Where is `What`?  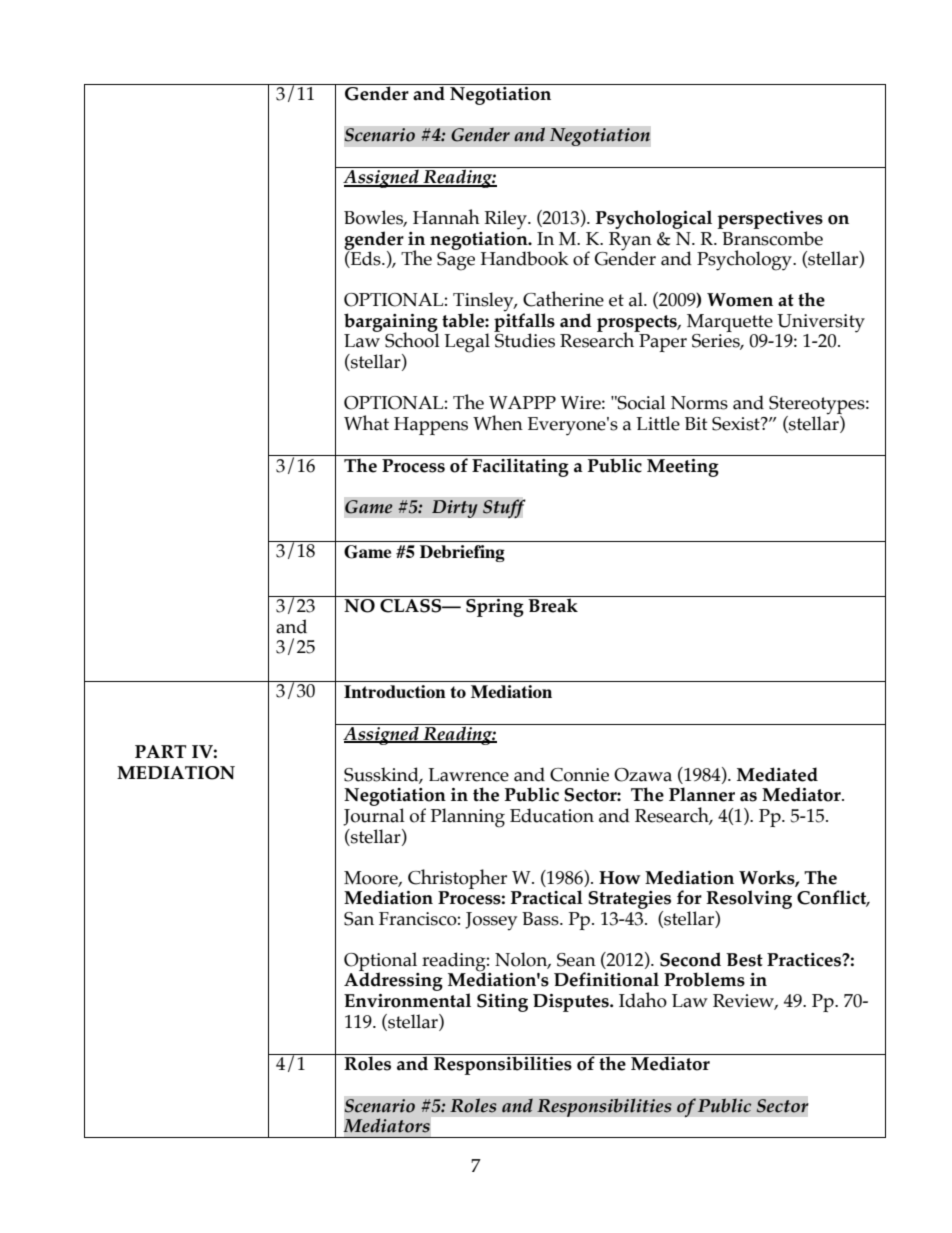 What is located at coordinates (366, 423).
